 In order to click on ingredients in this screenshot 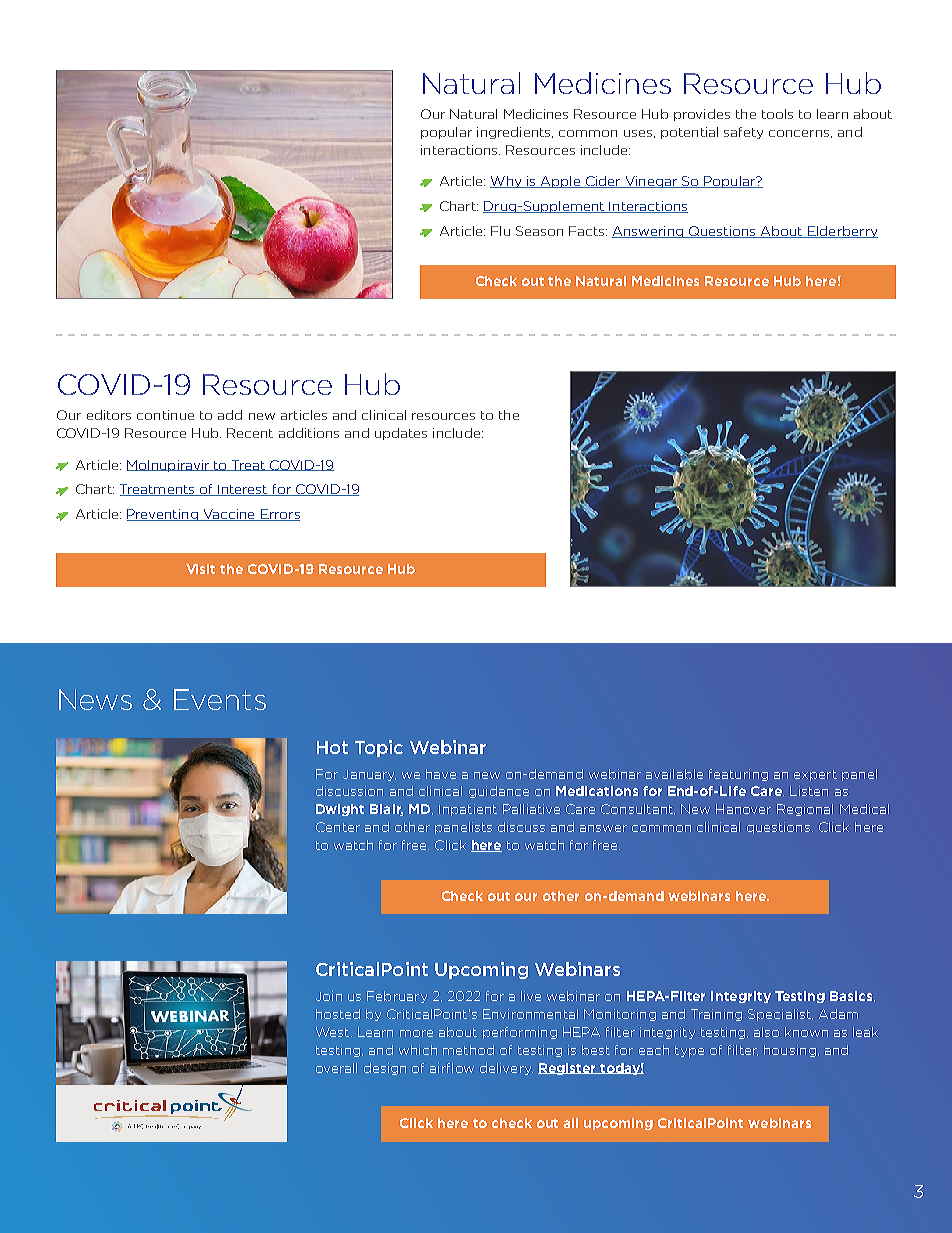, I will do `click(515, 133)`.
